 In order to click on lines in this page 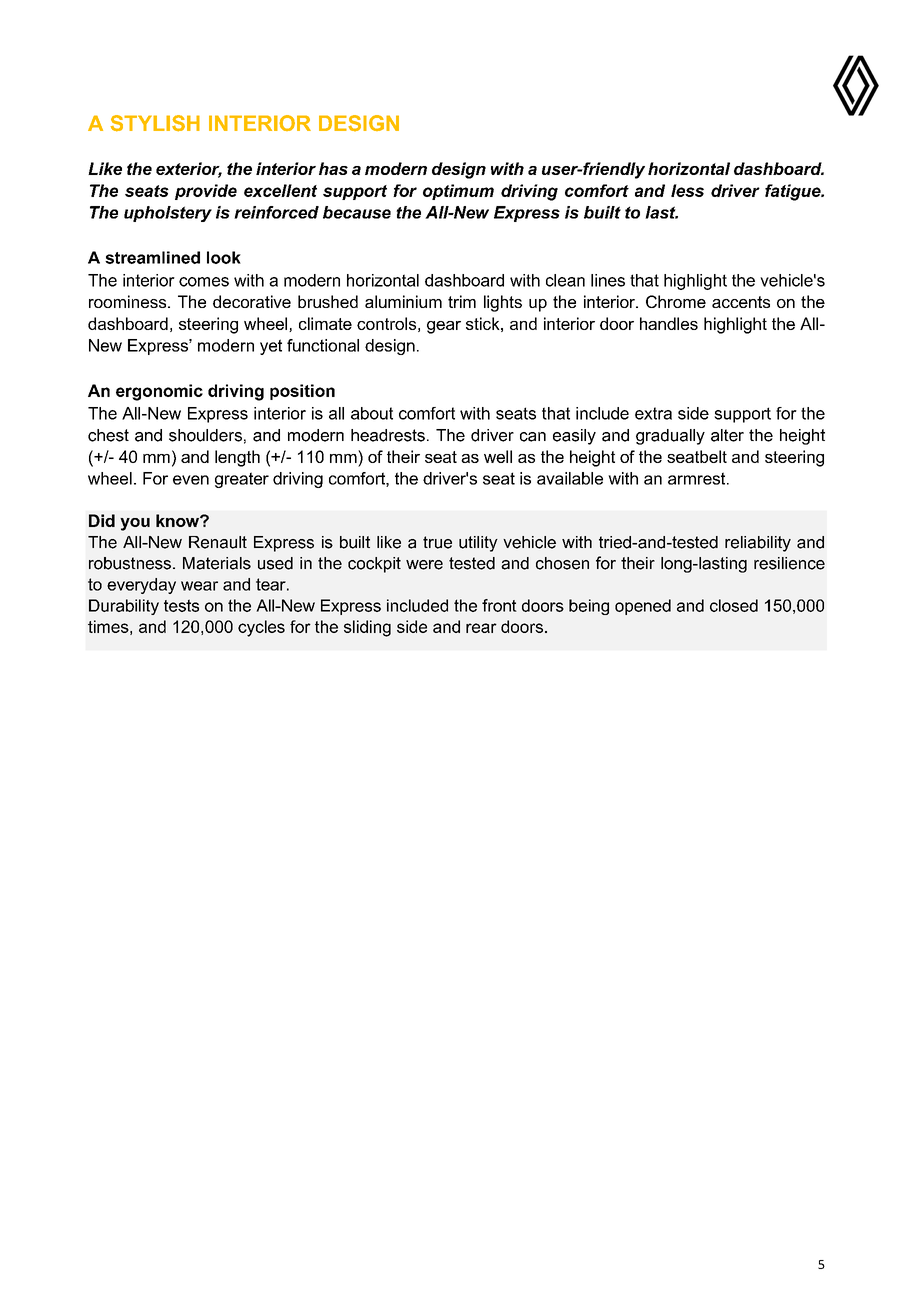, I will do `click(608, 280)`.
